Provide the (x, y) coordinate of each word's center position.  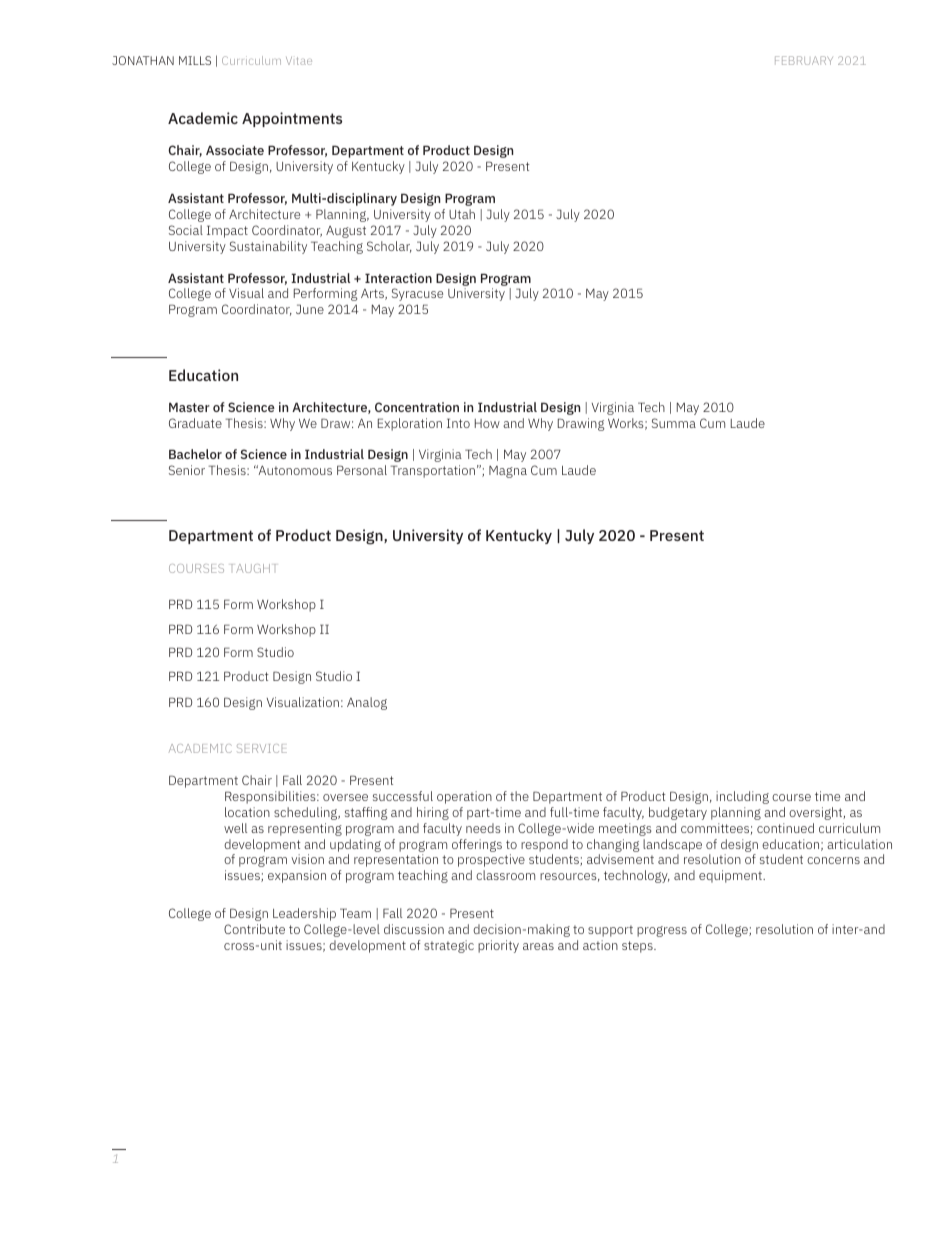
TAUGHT (253, 568)
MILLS (195, 60)
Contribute (254, 929)
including (742, 797)
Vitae (299, 61)
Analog (367, 703)
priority (498, 946)
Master (189, 407)
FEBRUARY (804, 60)
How (487, 423)
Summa (674, 423)
